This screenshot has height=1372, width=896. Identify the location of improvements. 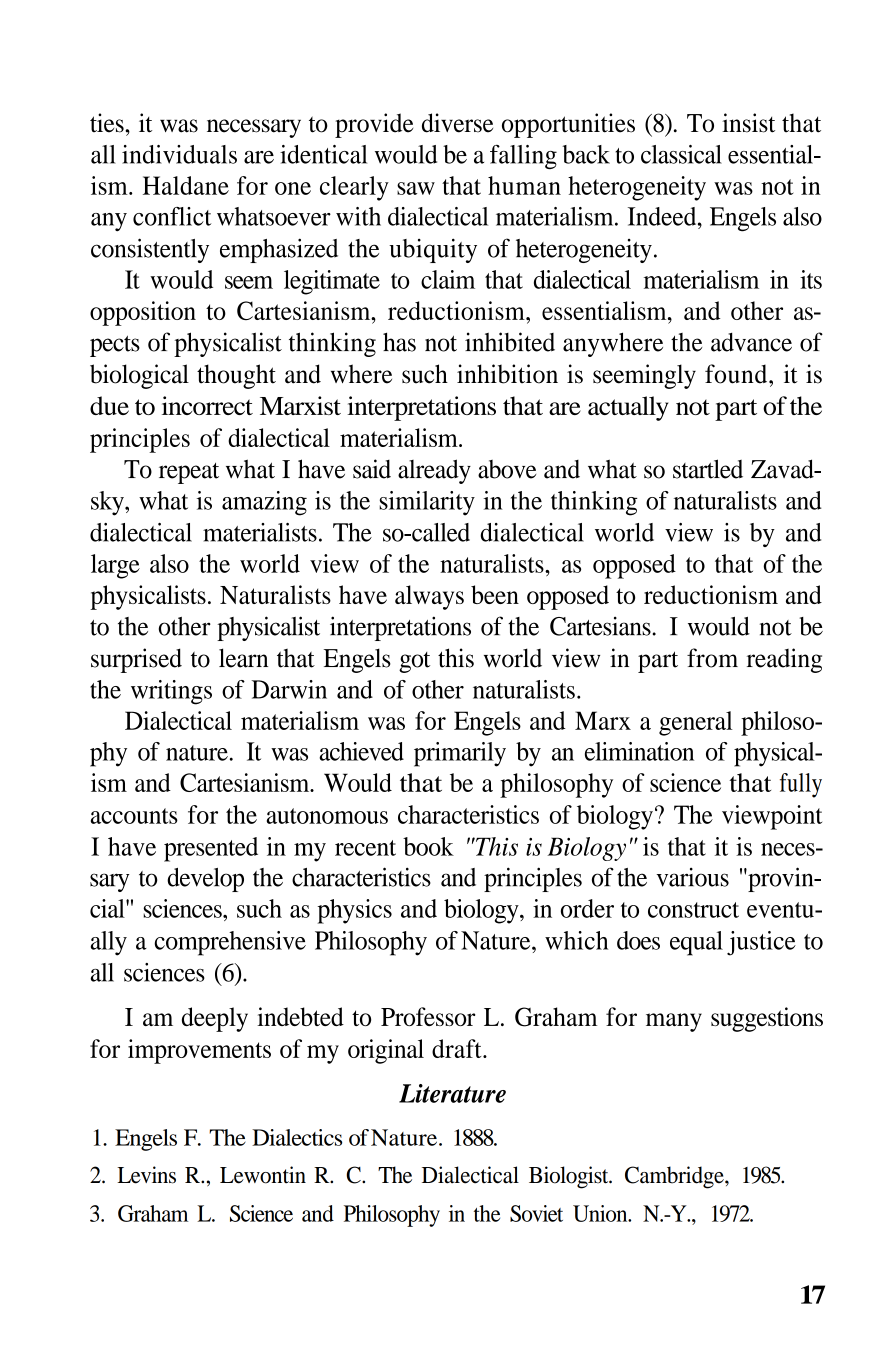
(199, 1051).
